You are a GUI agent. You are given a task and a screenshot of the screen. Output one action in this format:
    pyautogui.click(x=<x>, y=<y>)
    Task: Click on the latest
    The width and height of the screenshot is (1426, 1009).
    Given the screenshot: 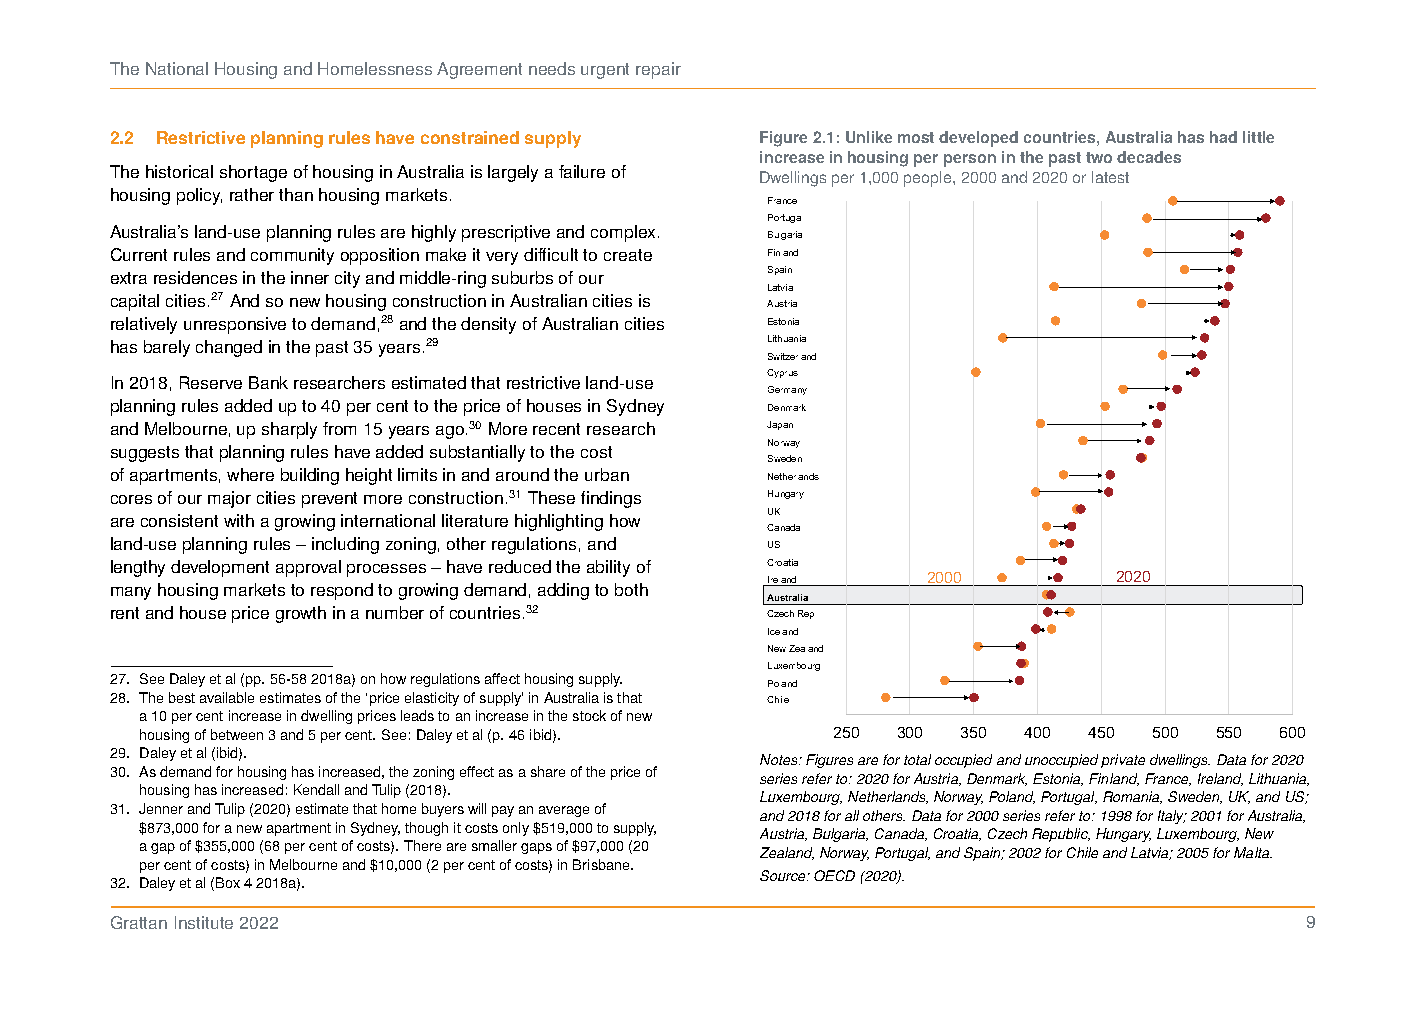 What is the action you would take?
    pyautogui.click(x=1110, y=177)
